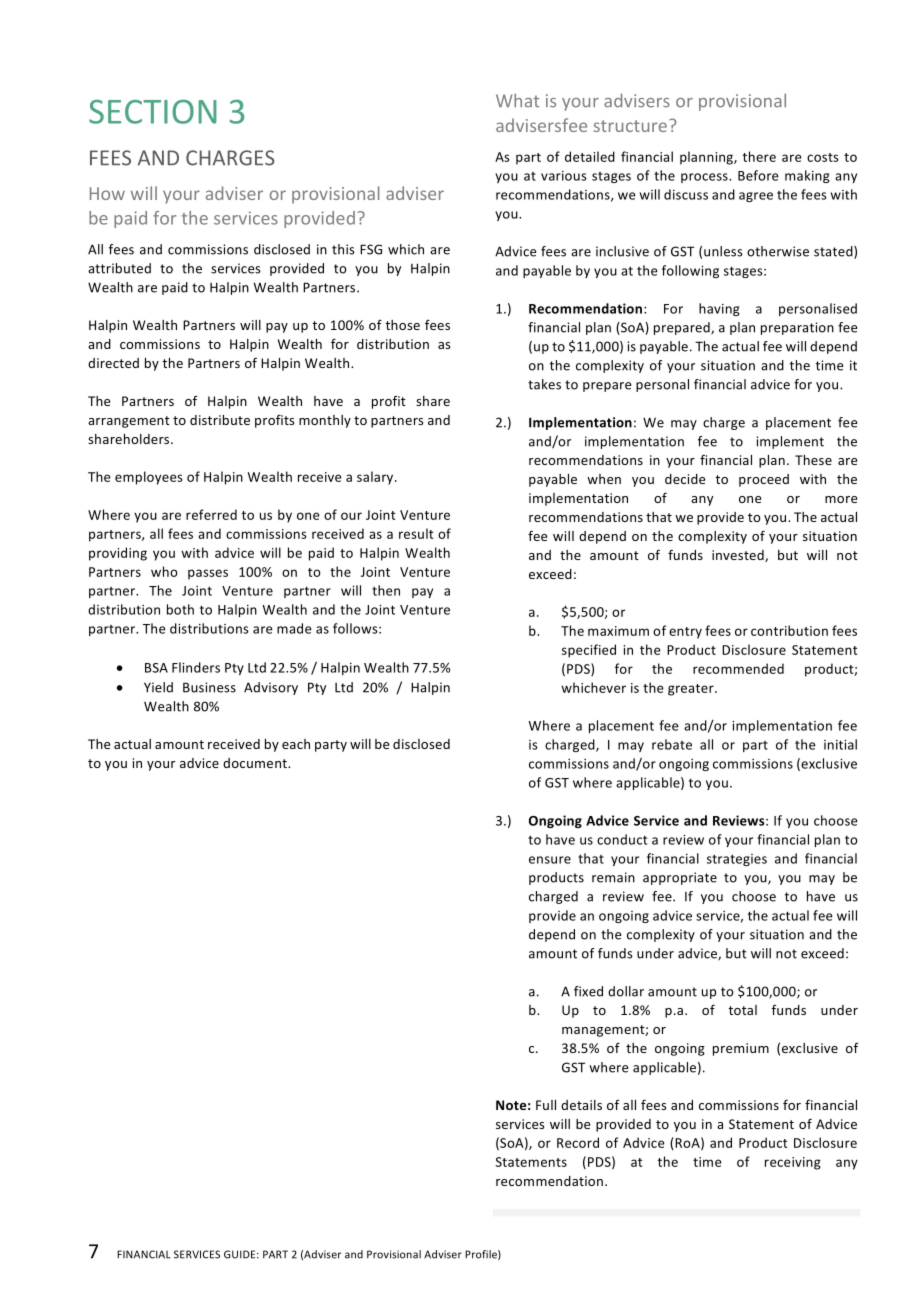 The width and height of the screenshot is (924, 1308). What do you see at coordinates (797, 328) in the screenshot?
I see `preparation` at bounding box center [797, 328].
